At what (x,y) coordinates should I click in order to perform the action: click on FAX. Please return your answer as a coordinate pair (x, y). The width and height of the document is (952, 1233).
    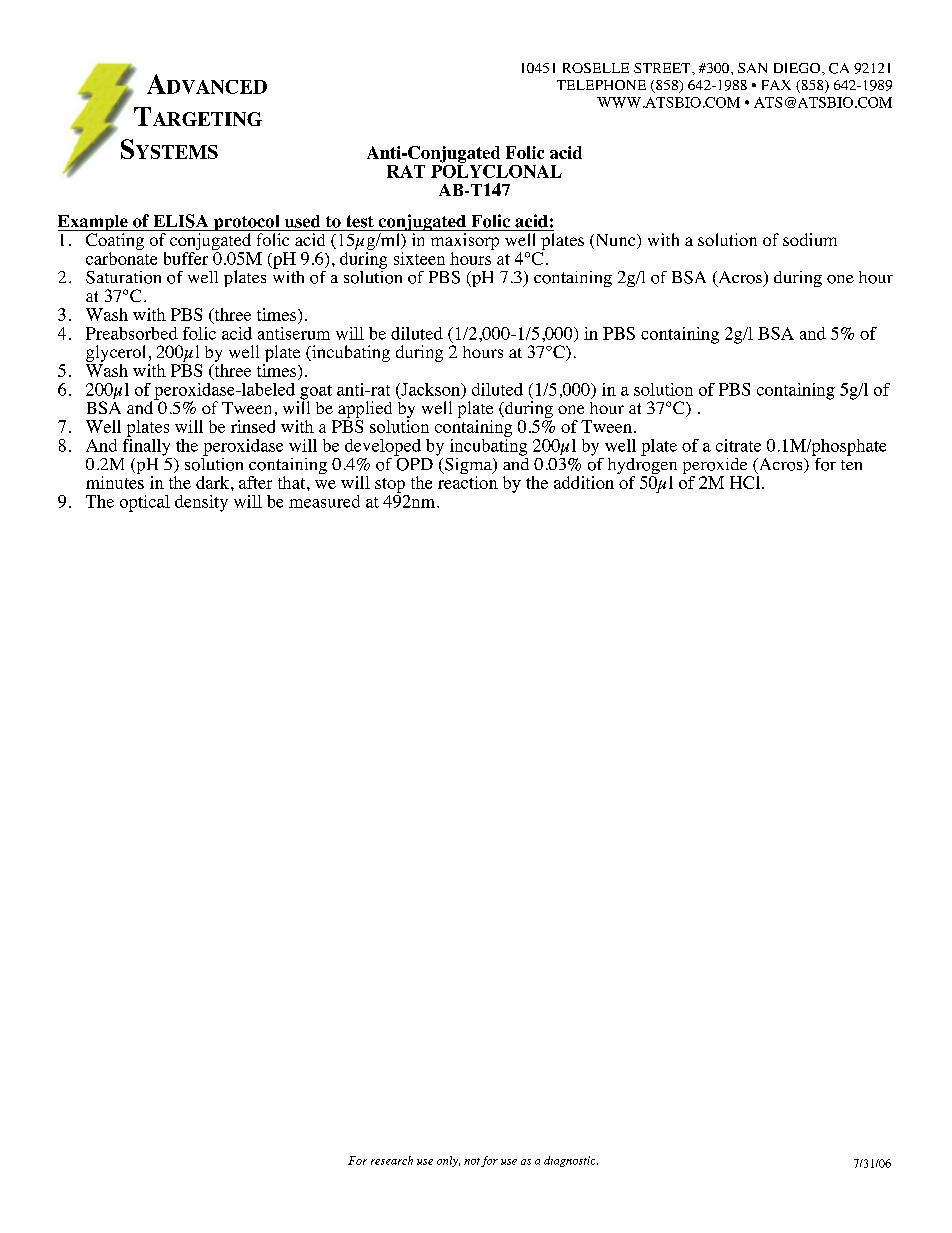
    Looking at the image, I should click on (776, 85).
